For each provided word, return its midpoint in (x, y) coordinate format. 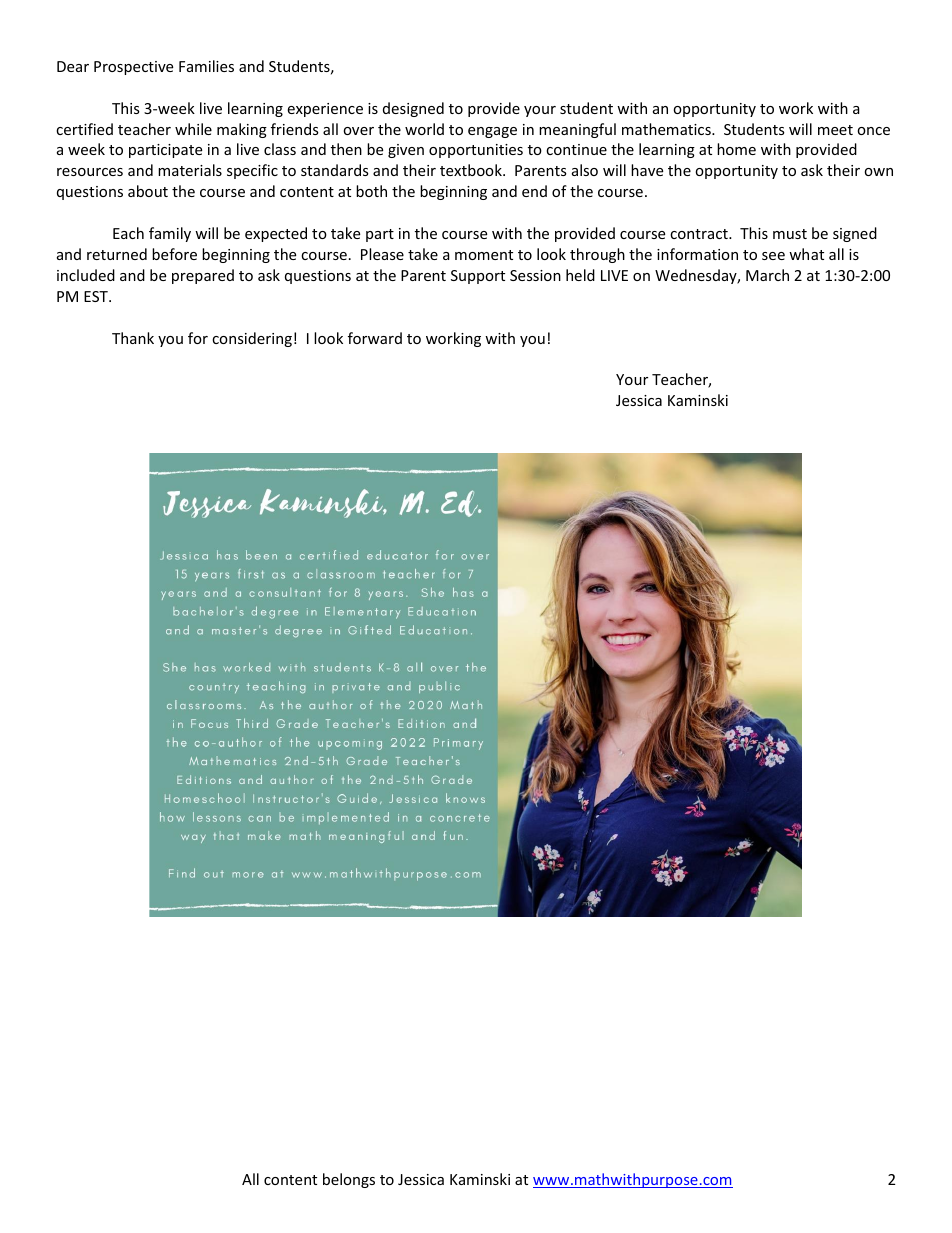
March (767, 275)
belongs (349, 1180)
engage (492, 132)
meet (835, 130)
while (193, 129)
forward (375, 338)
